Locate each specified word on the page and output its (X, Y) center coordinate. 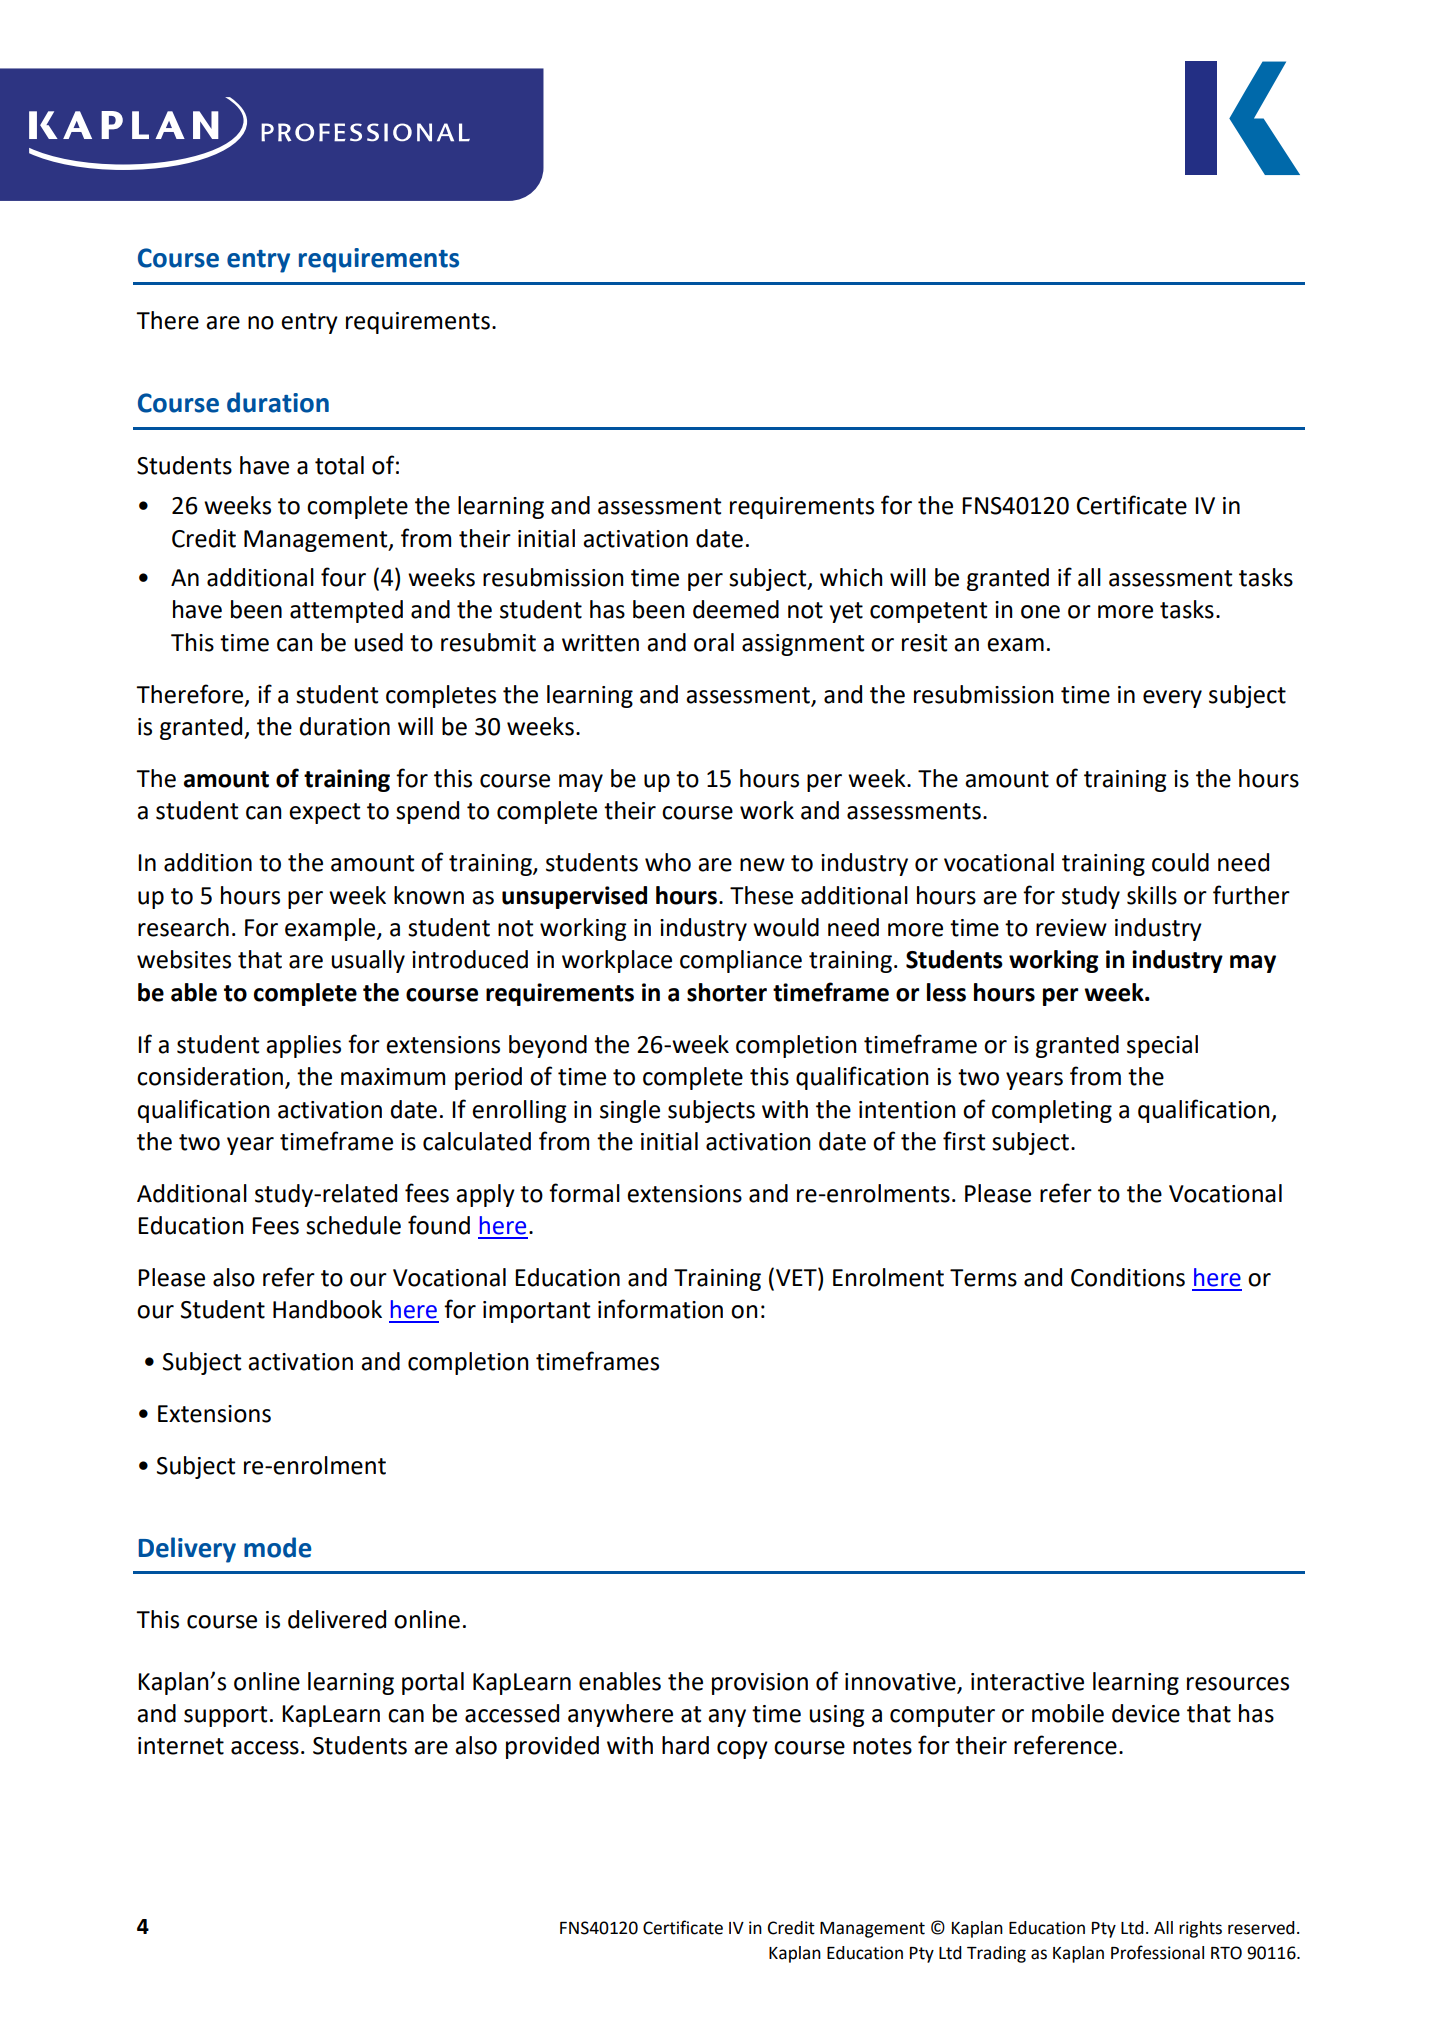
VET (797, 1276)
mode (278, 1547)
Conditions (1128, 1277)
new (762, 865)
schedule (353, 1225)
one (1040, 612)
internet (181, 1746)
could (1180, 862)
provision (760, 1684)
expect (324, 813)
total (339, 465)
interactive (1027, 1682)
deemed (736, 609)
